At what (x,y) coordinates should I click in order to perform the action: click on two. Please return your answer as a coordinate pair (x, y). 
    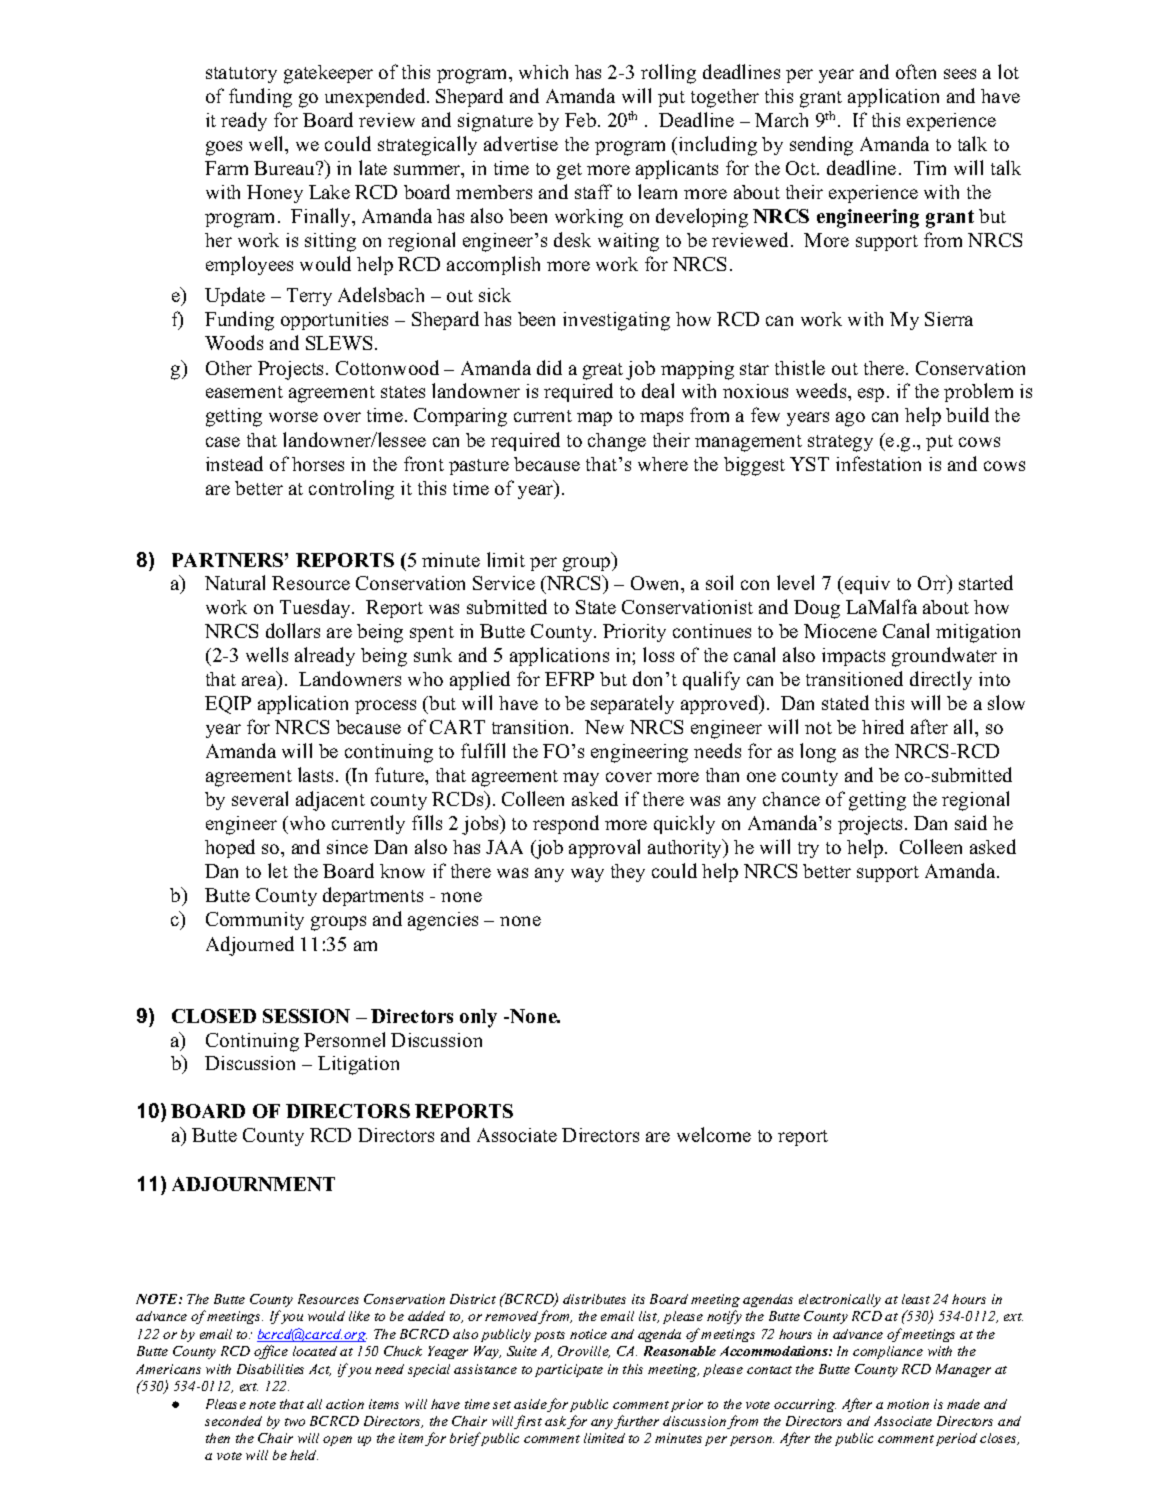
    Looking at the image, I should click on (295, 1422).
